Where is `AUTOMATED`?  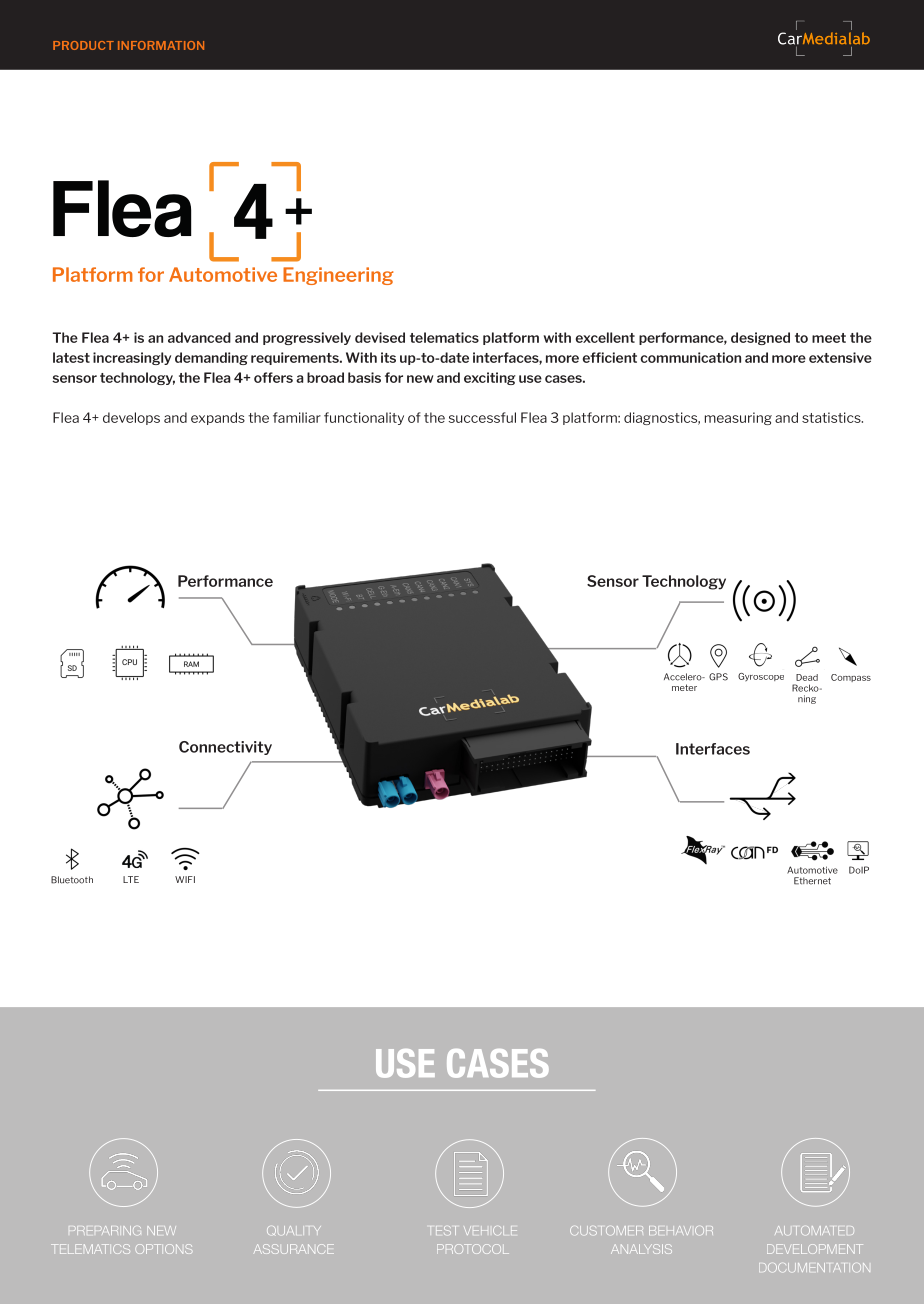
AUTOMATED is located at coordinates (814, 1230).
